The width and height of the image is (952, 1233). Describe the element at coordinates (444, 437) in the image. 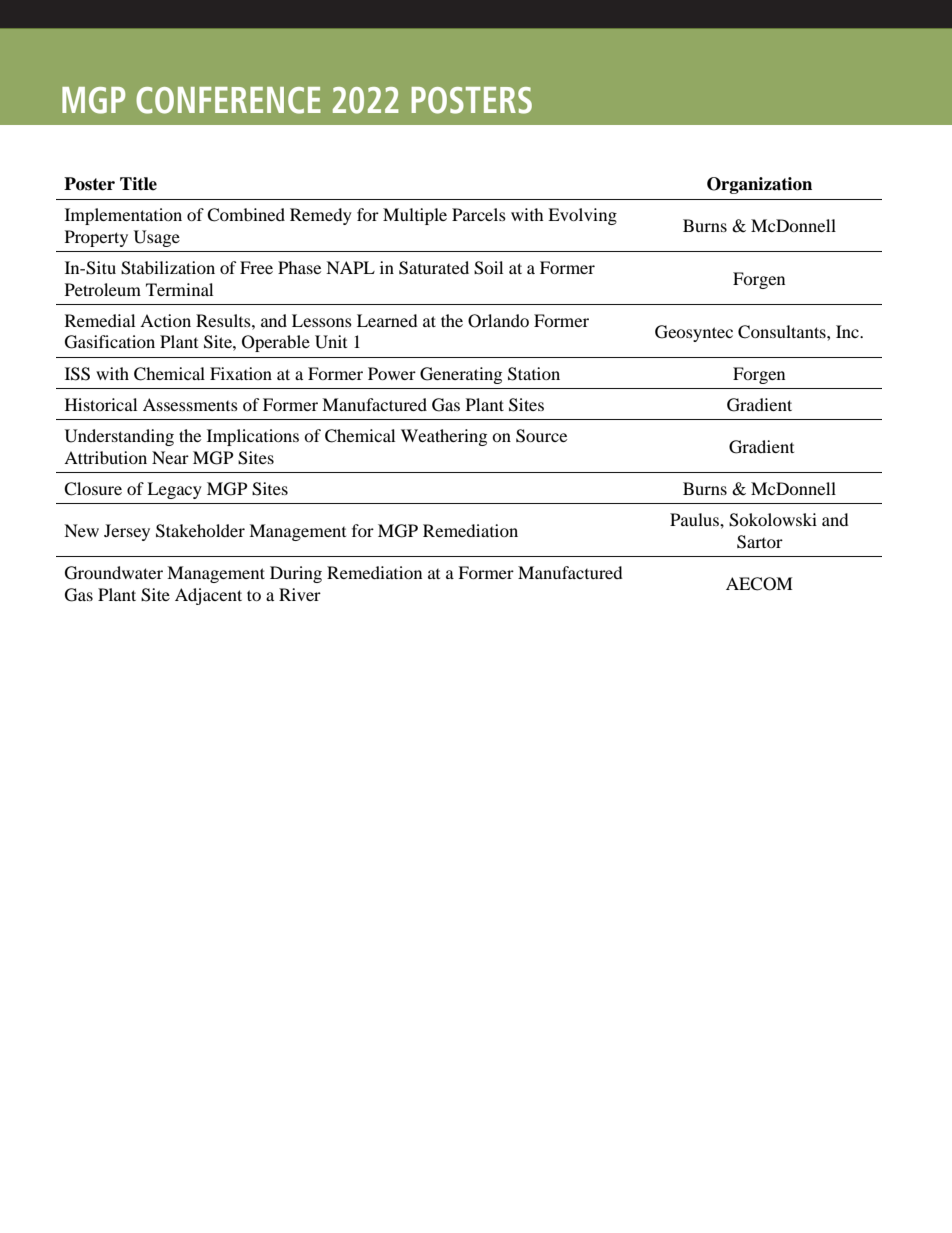

I see `Weathering` at that location.
